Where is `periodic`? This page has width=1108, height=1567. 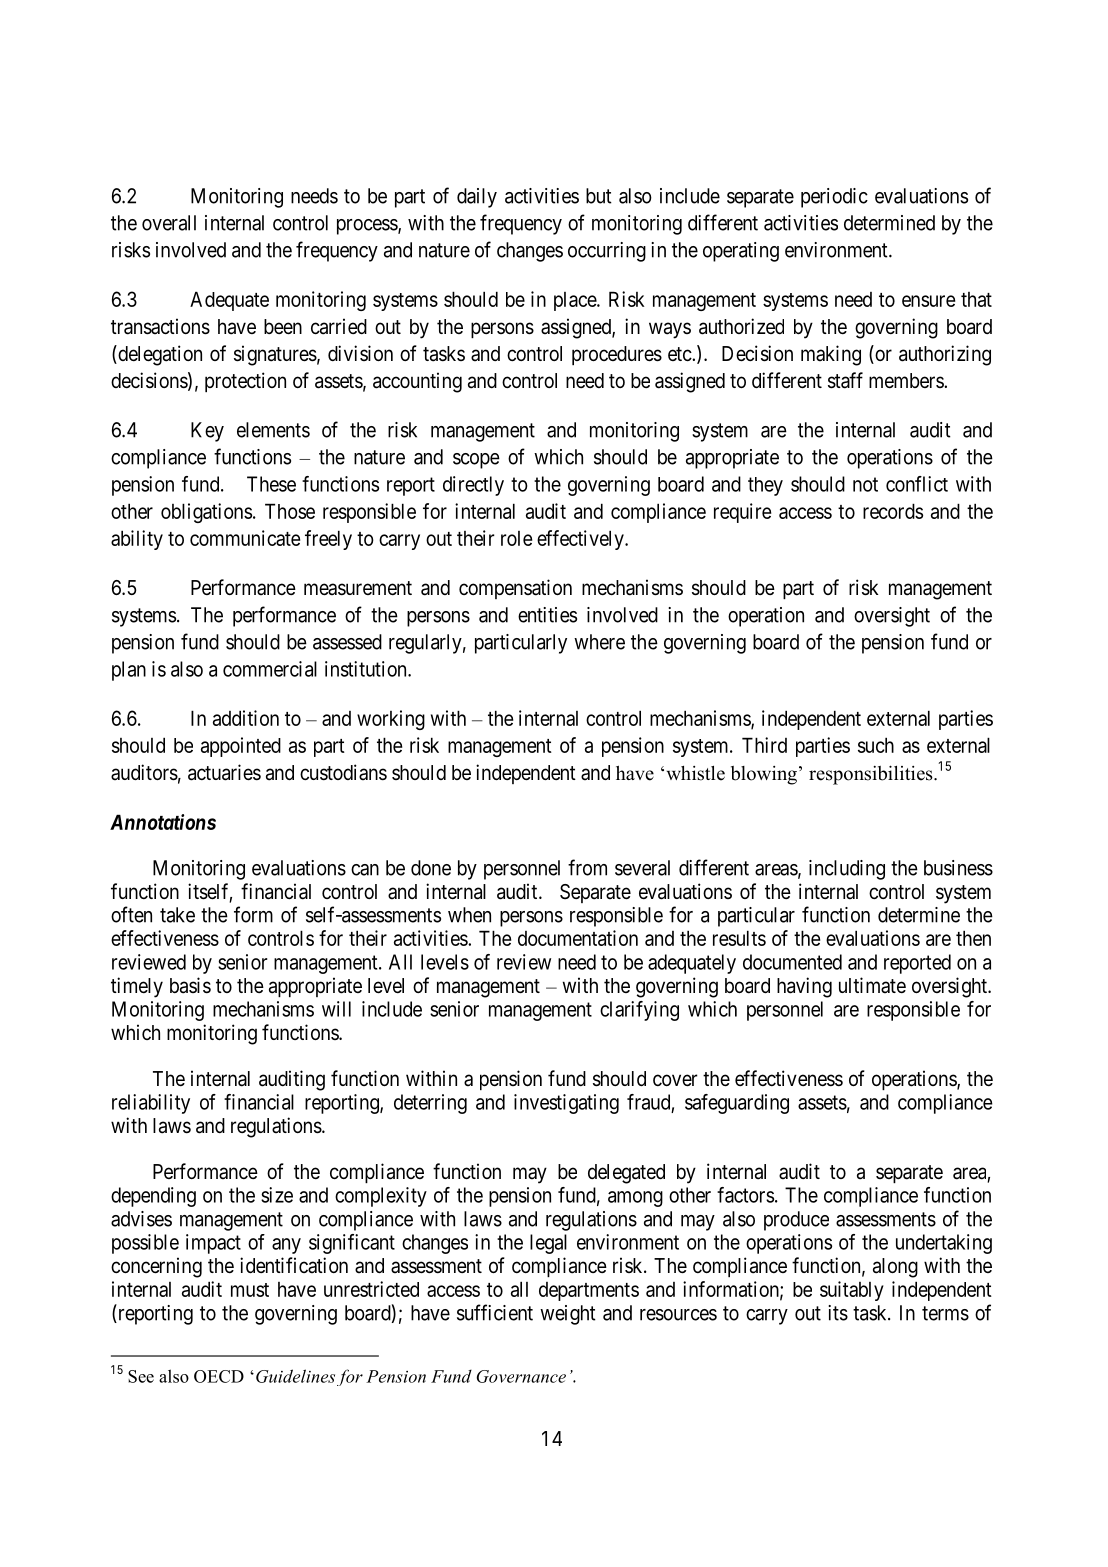 periodic is located at coordinates (834, 198).
